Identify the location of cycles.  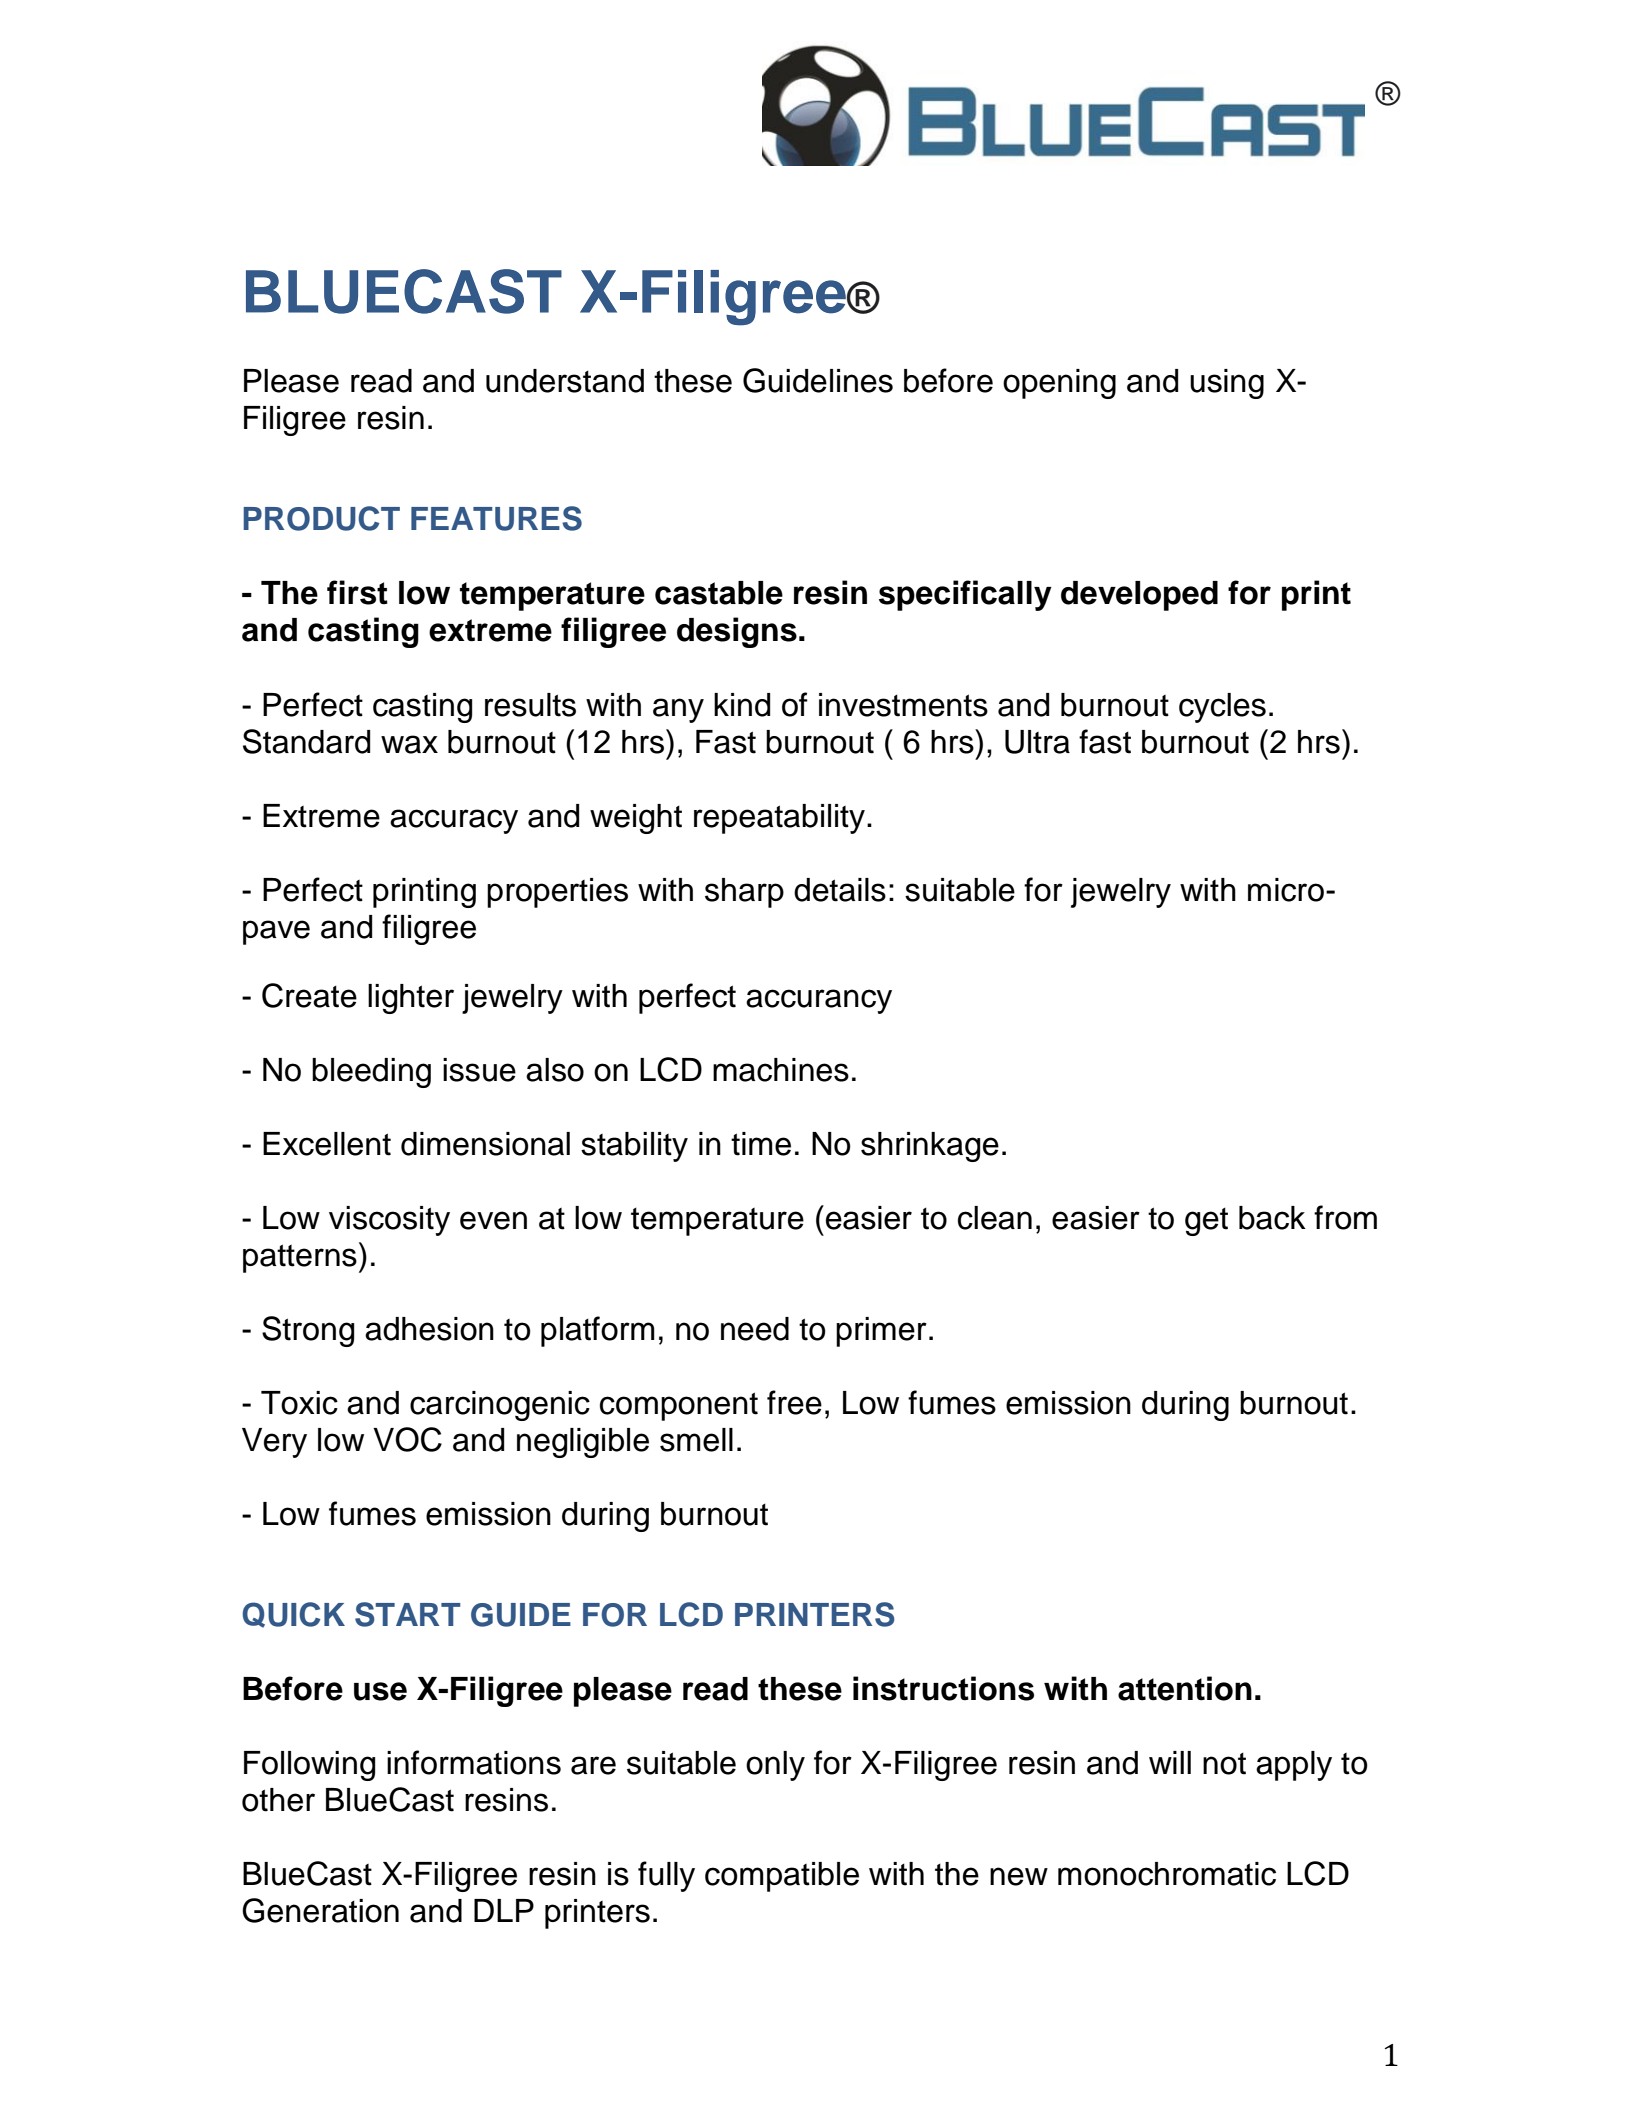
(1222, 708).
